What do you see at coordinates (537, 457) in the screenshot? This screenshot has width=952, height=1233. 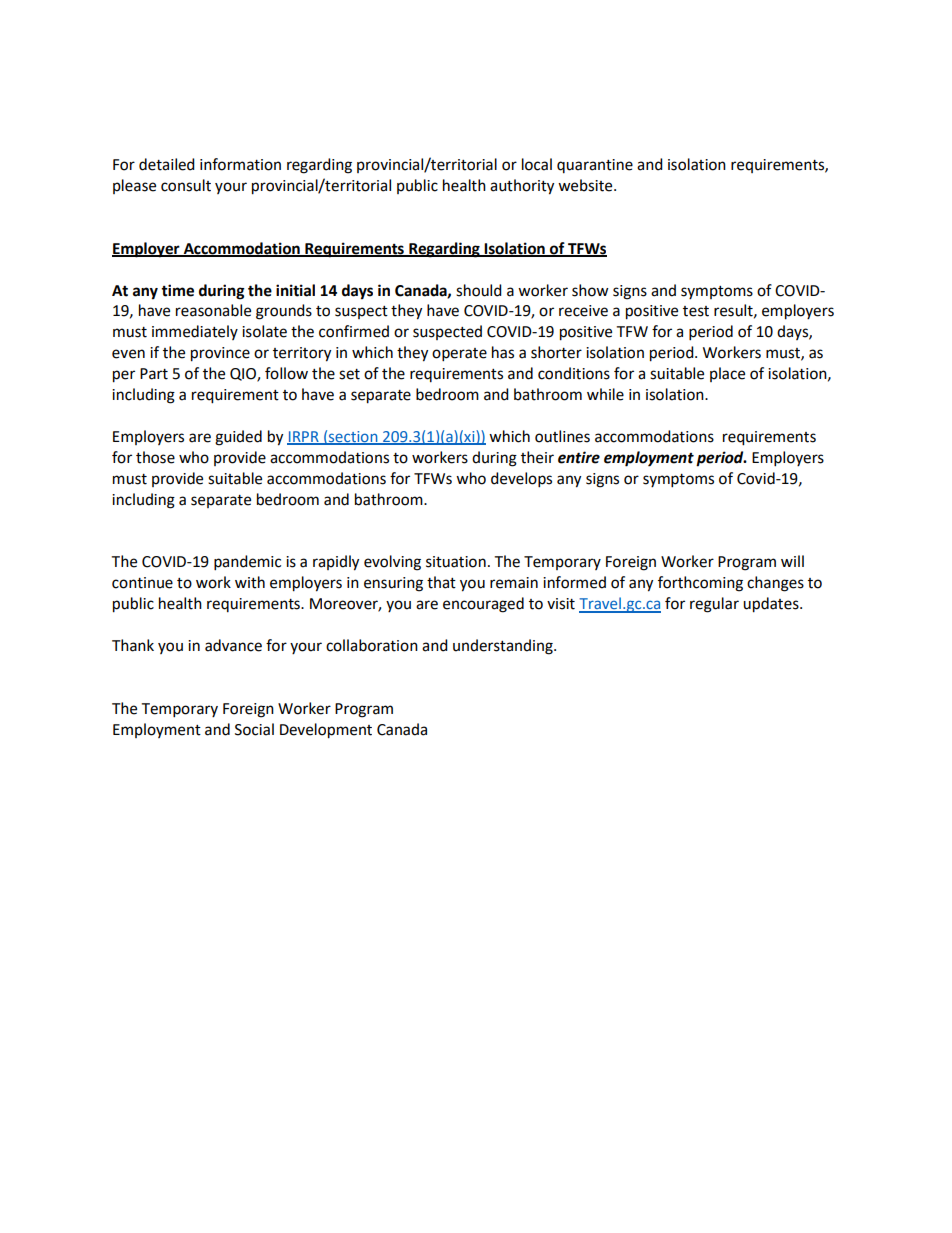 I see `their` at bounding box center [537, 457].
